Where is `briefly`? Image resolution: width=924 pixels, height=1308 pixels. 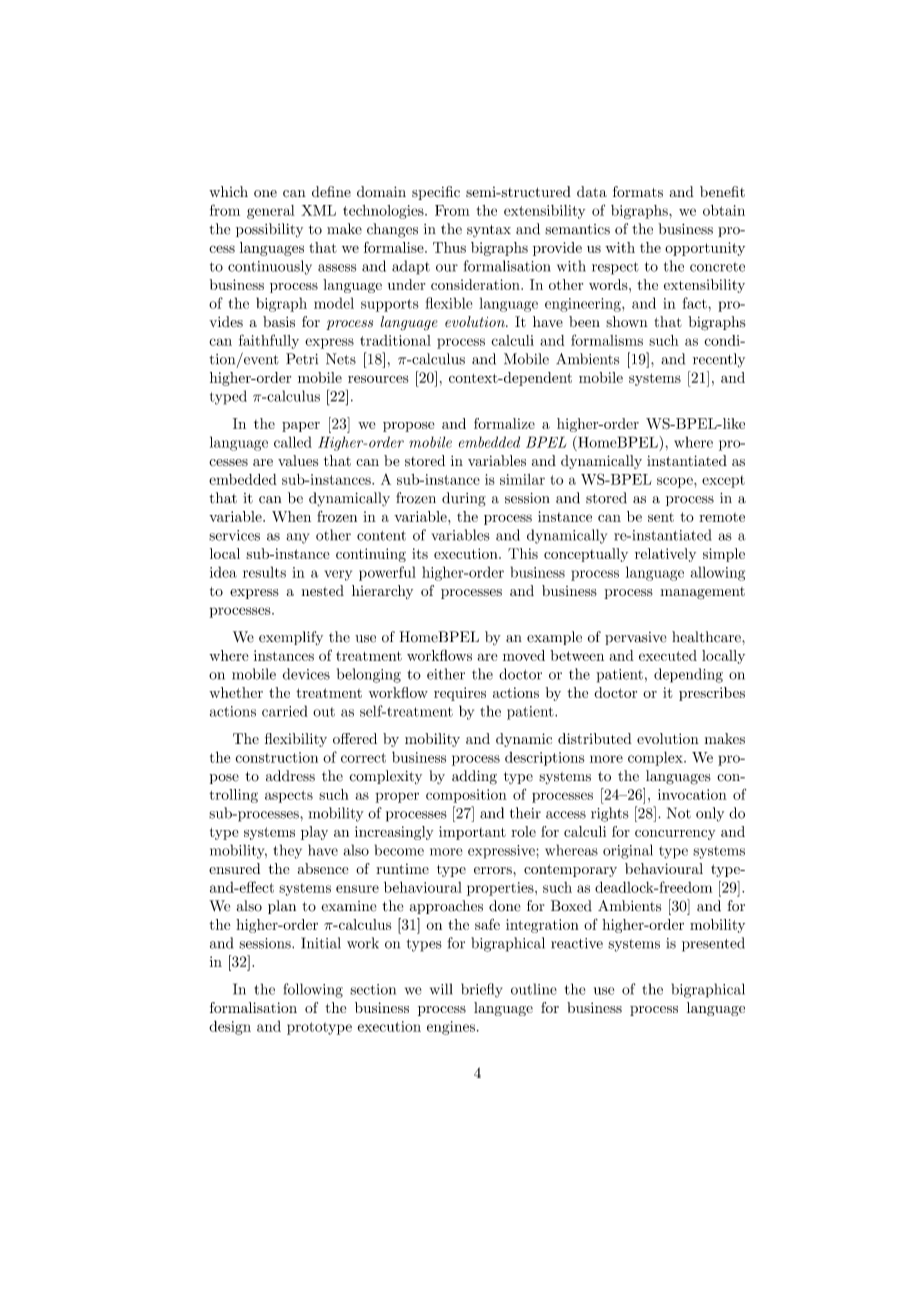 briefly is located at coordinates (481, 990).
